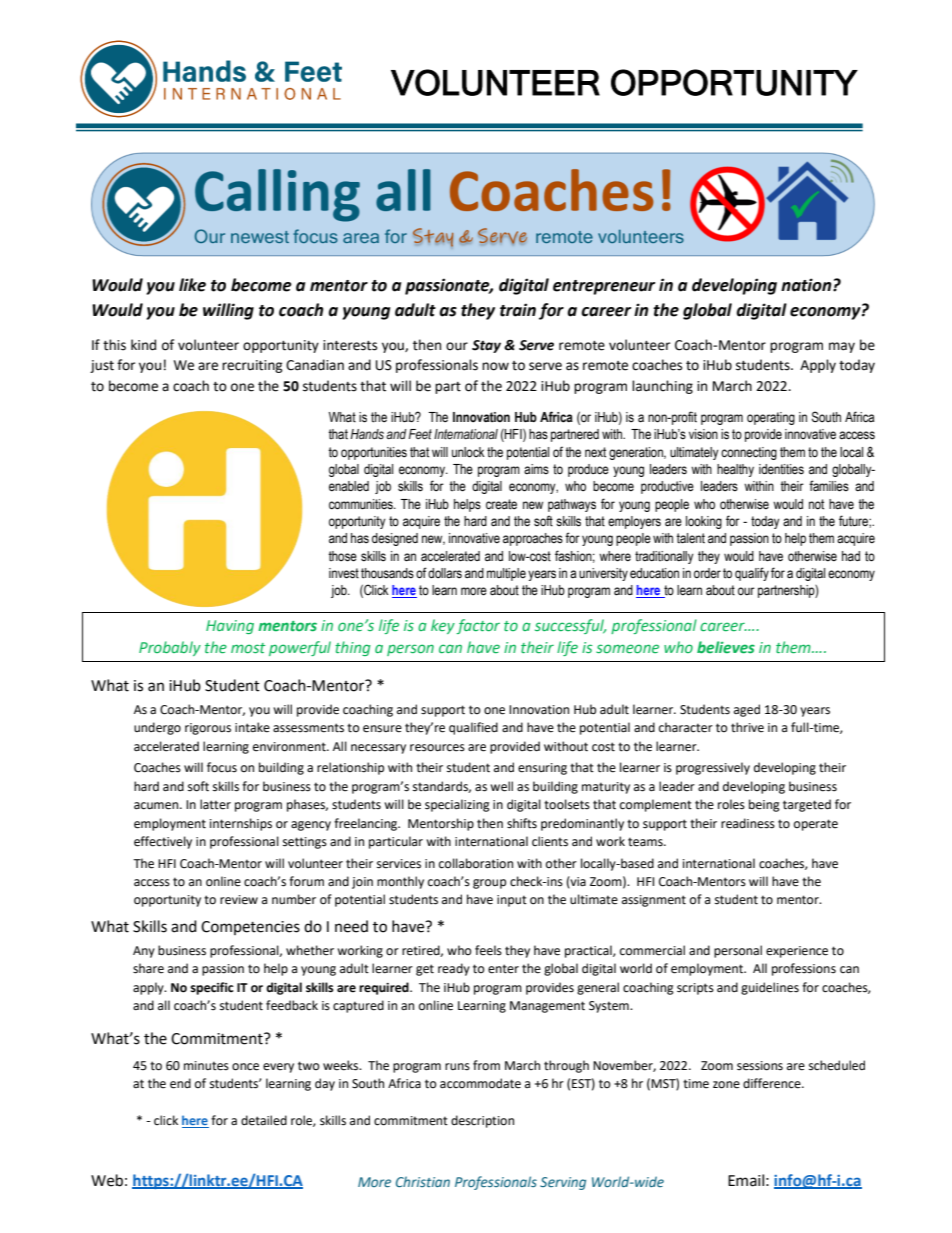  Describe the element at coordinates (482, 1121) in the image. I see `description` at that location.
